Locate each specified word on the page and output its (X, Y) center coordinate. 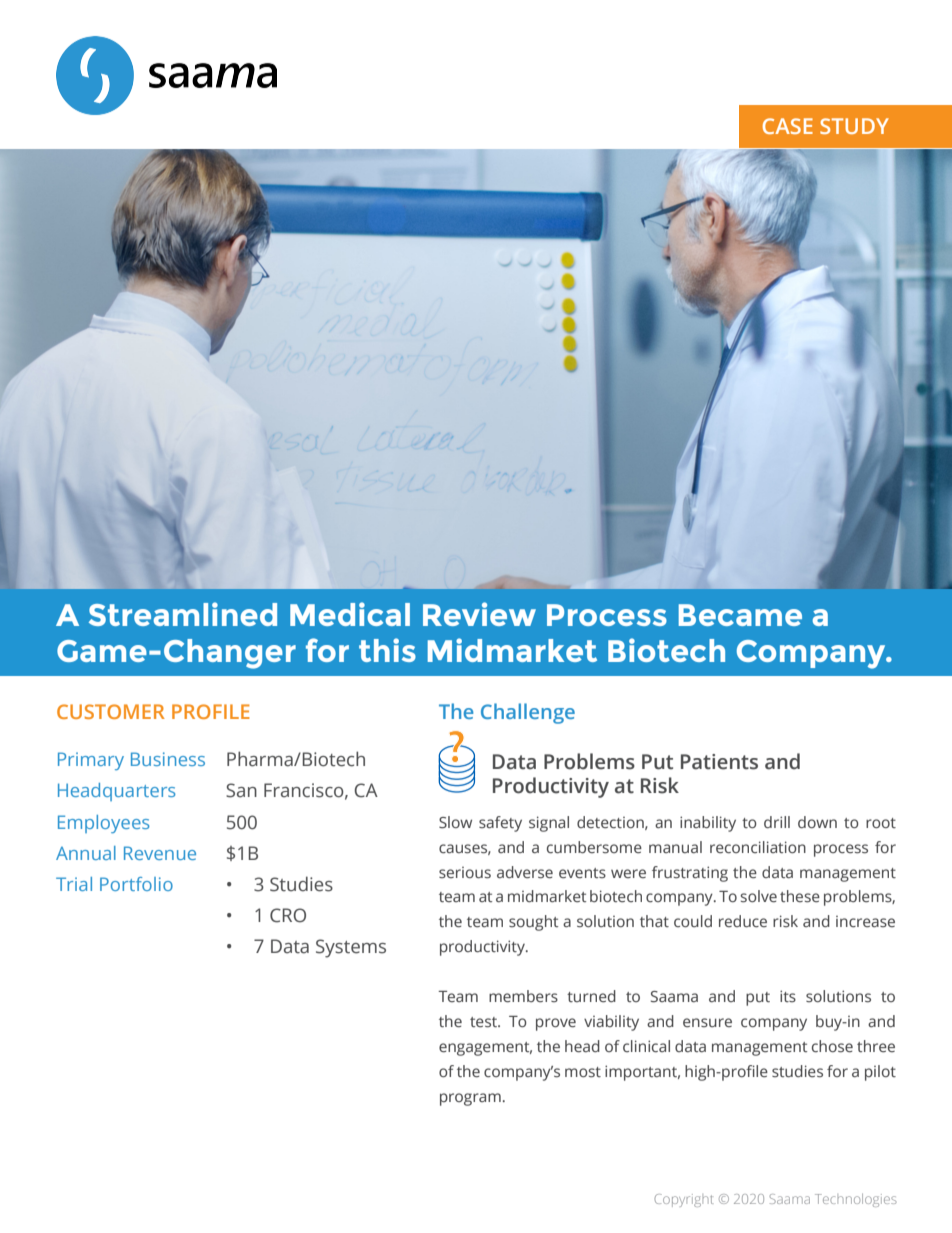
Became (740, 615)
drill (777, 822)
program (470, 1099)
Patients (719, 762)
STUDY (854, 126)
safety (500, 824)
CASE (788, 126)
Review (479, 614)
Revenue (160, 853)
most (583, 1072)
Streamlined (183, 614)
